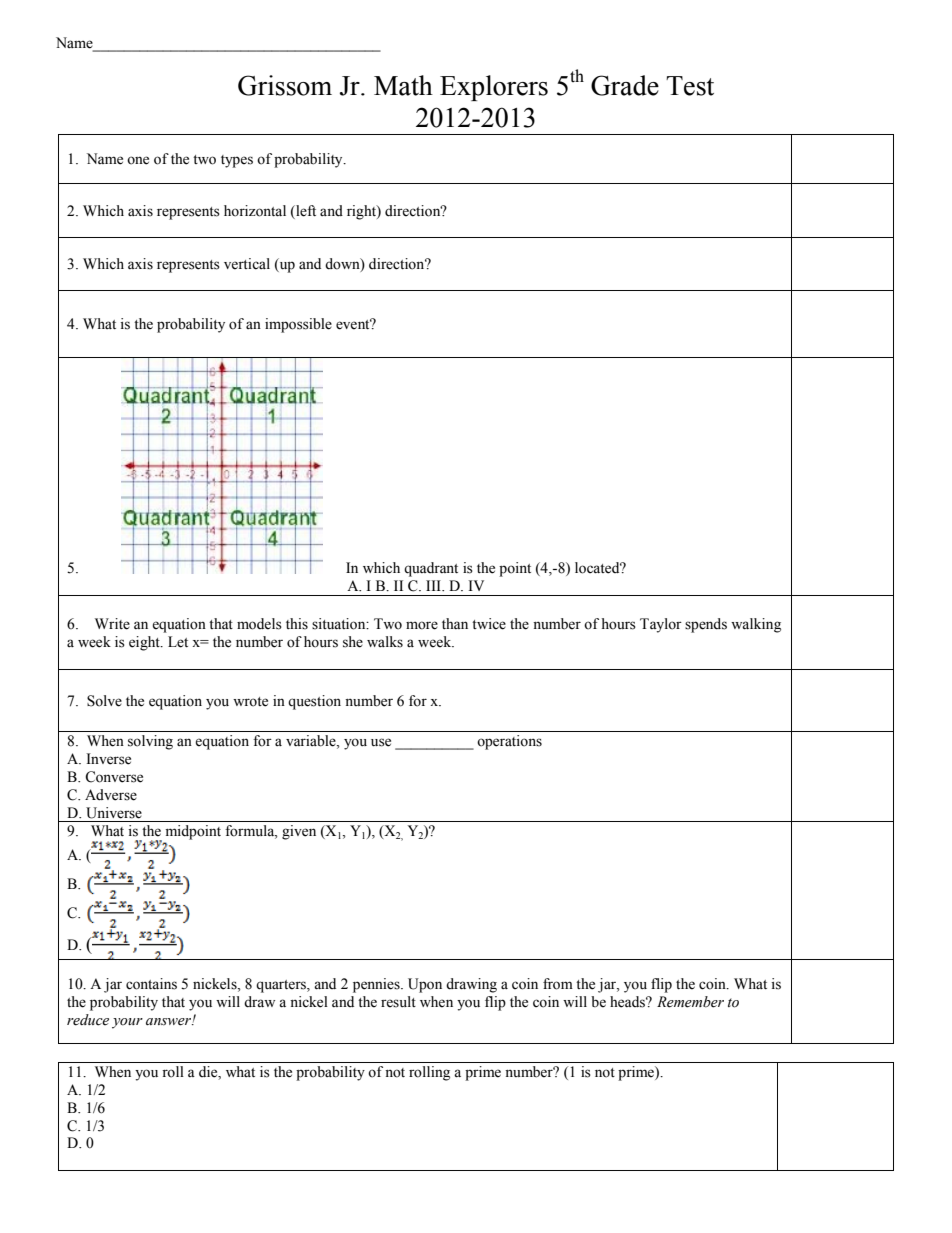 This document has width=952, height=1233. I want to click on impossible, so click(298, 325).
